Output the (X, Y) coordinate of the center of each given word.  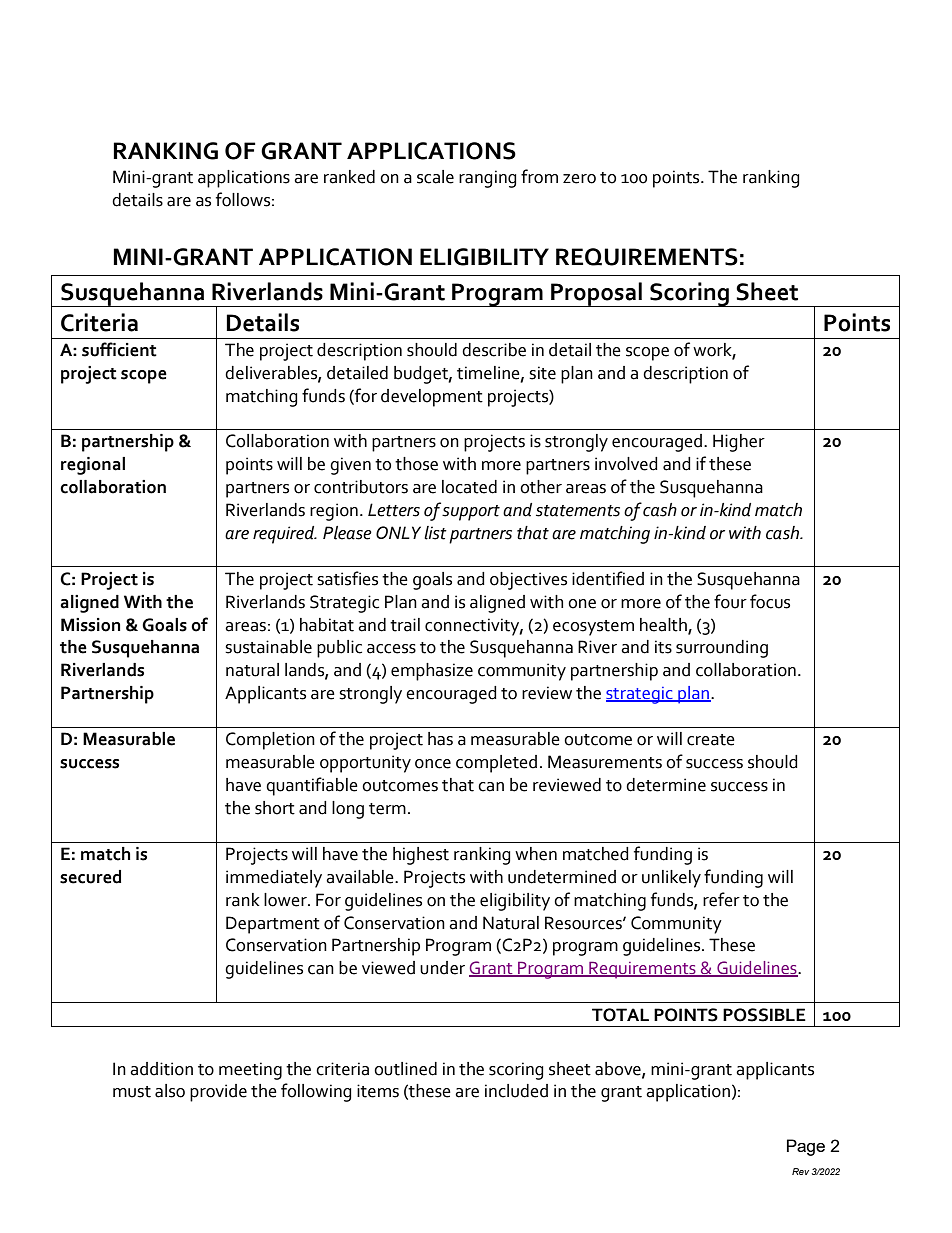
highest (421, 856)
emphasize (432, 672)
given (350, 466)
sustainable (268, 647)
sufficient (119, 349)
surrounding (722, 649)
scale (435, 177)
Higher (739, 443)
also (170, 1091)
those (416, 464)
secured (90, 877)
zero (579, 179)
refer (721, 899)
